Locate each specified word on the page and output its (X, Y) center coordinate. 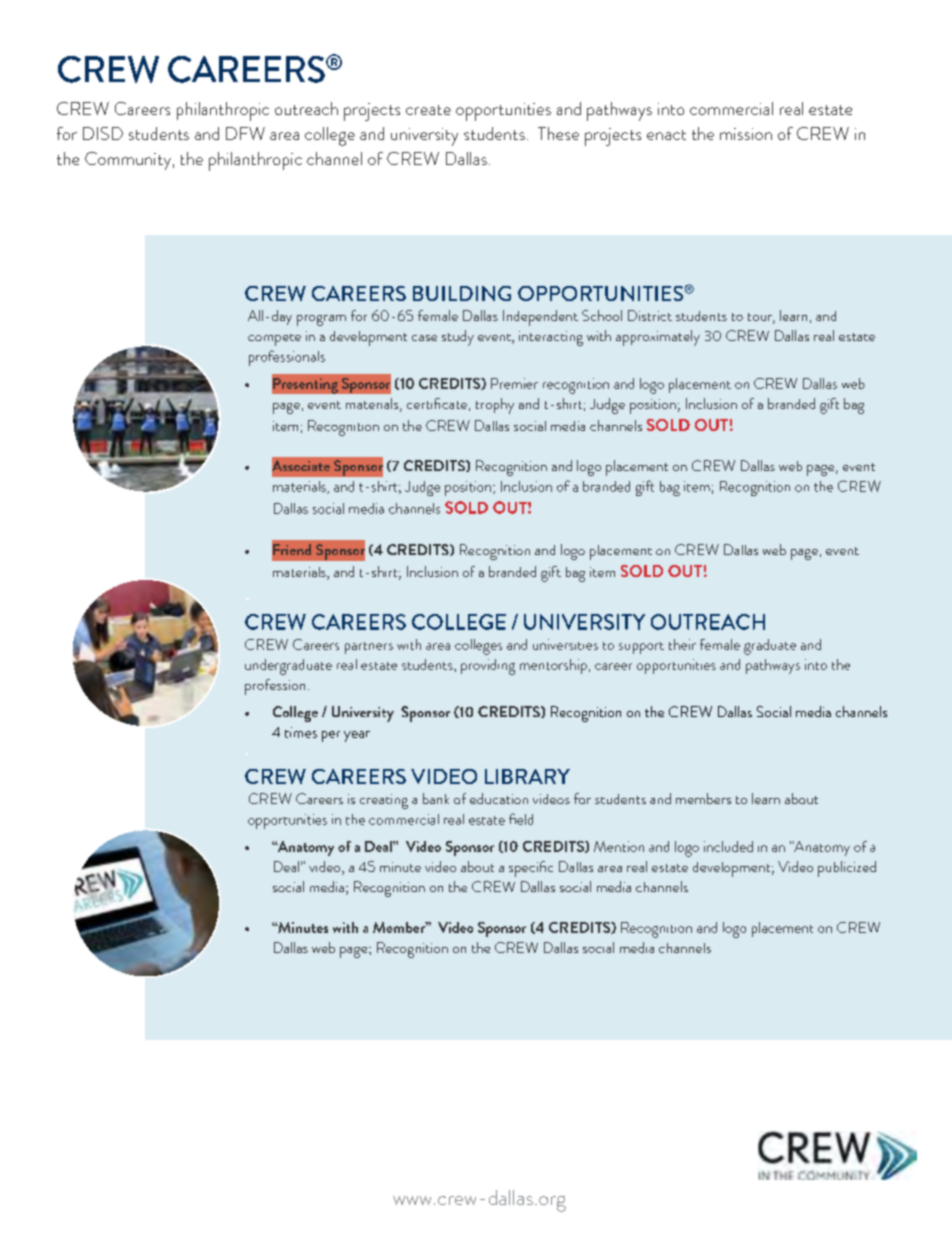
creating (384, 801)
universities (565, 644)
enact (666, 135)
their (682, 644)
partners (369, 648)
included (728, 846)
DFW (245, 133)
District (650, 315)
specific (531, 869)
